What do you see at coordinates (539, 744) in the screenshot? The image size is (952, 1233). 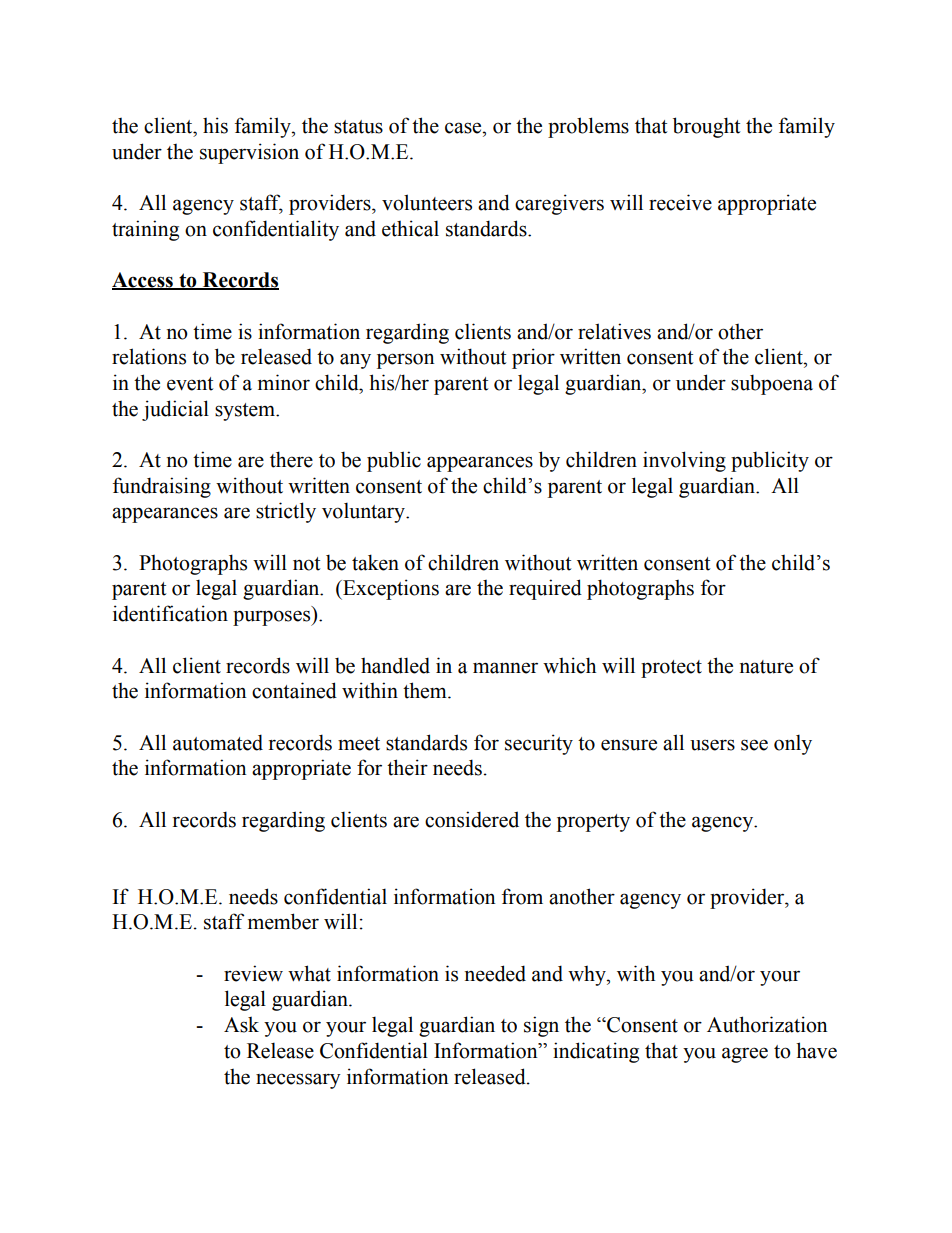 I see `security` at bounding box center [539, 744].
